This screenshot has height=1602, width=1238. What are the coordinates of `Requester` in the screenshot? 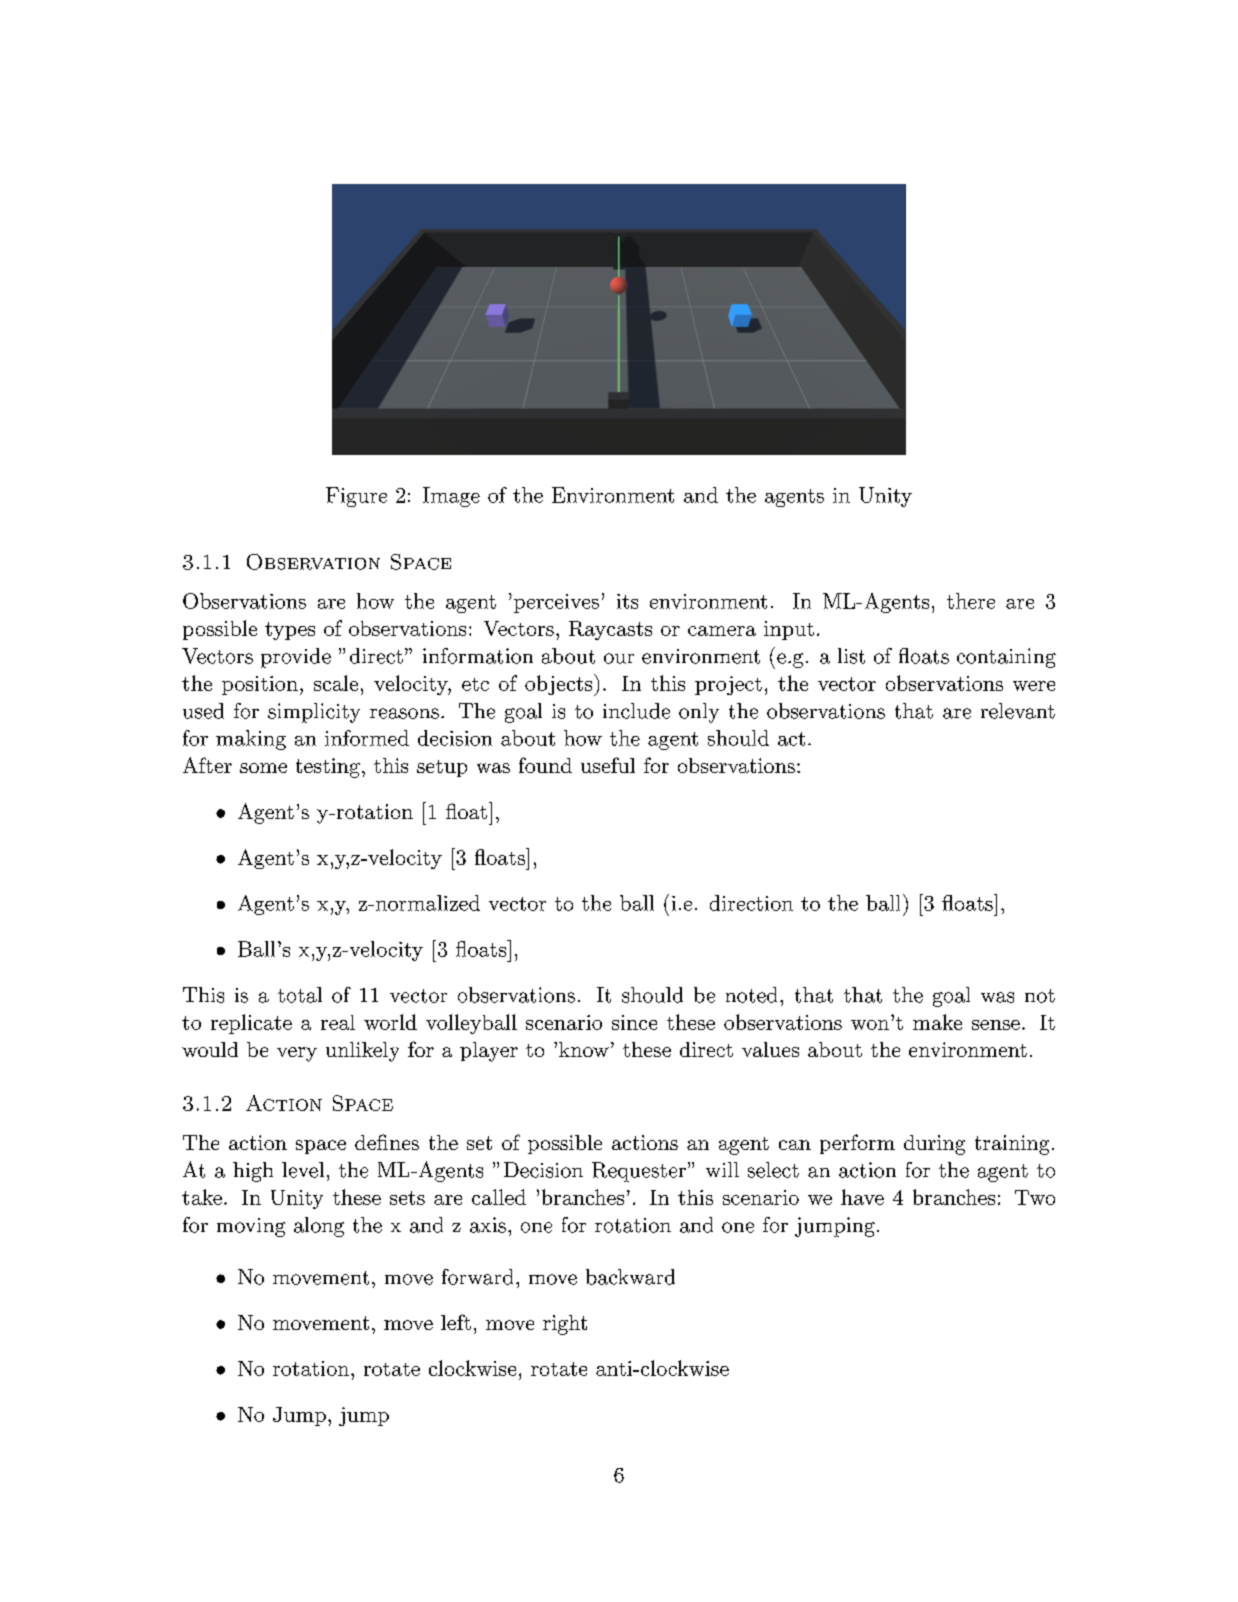 It's located at (639, 1172).
